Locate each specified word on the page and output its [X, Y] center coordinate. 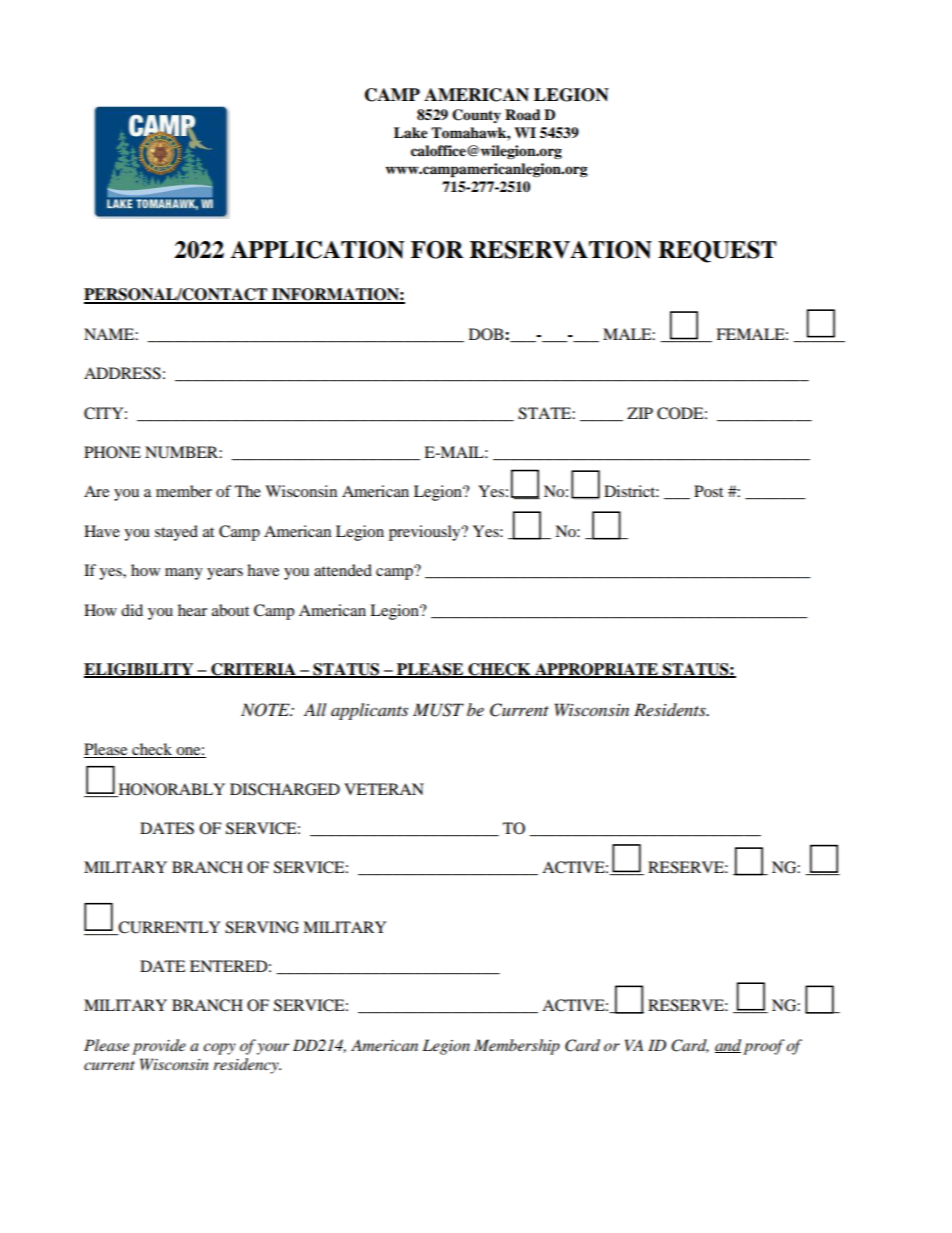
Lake [411, 133]
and [728, 1046]
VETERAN [384, 789]
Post [708, 491]
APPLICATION [317, 250]
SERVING [262, 927]
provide [159, 1047]
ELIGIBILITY [140, 670]
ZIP [640, 413]
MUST [438, 710]
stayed [176, 533]
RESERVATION [561, 250]
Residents [671, 709]
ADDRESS [122, 373]
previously [426, 533]
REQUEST [717, 252]
